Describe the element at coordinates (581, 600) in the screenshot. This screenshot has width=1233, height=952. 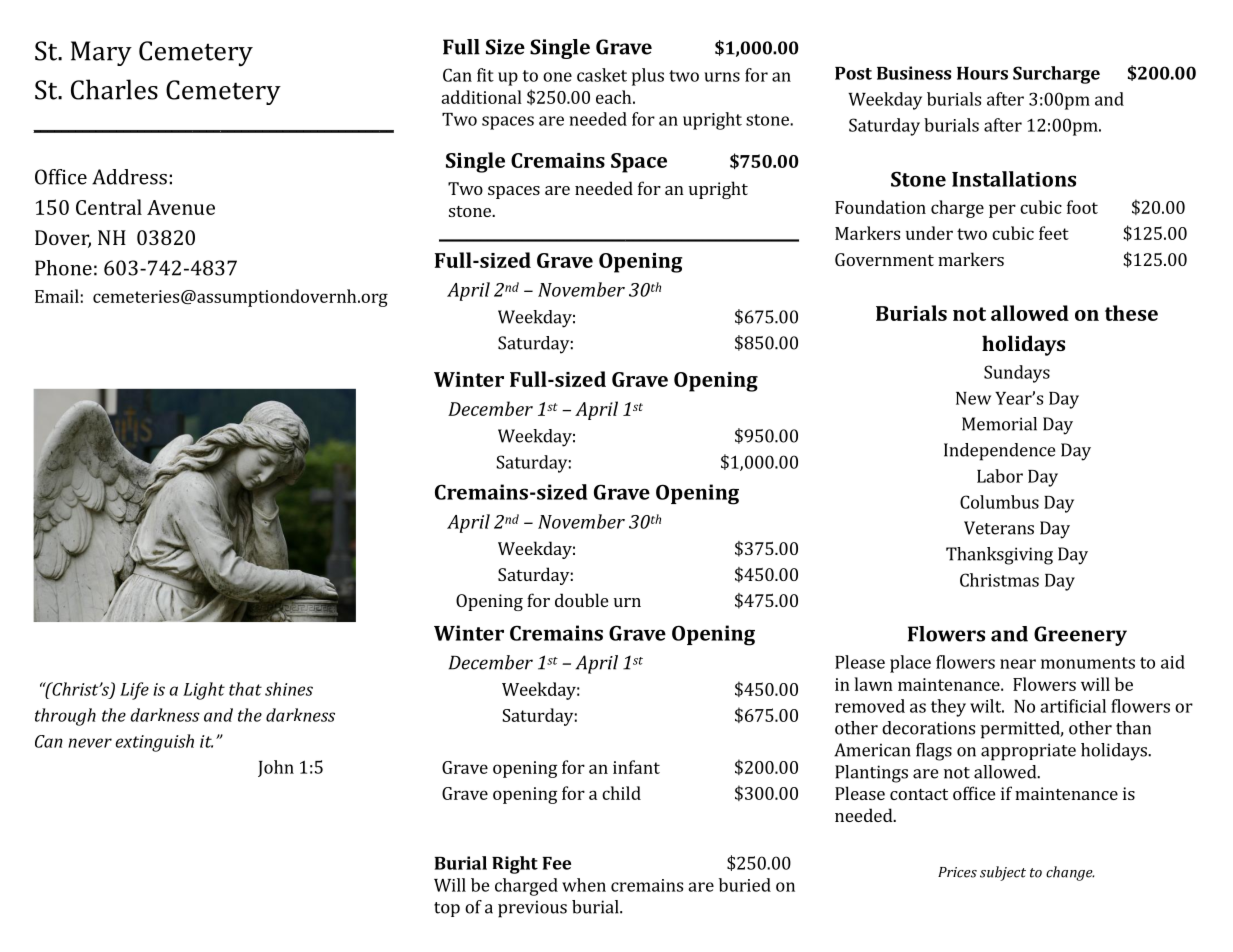
I see `double` at that location.
